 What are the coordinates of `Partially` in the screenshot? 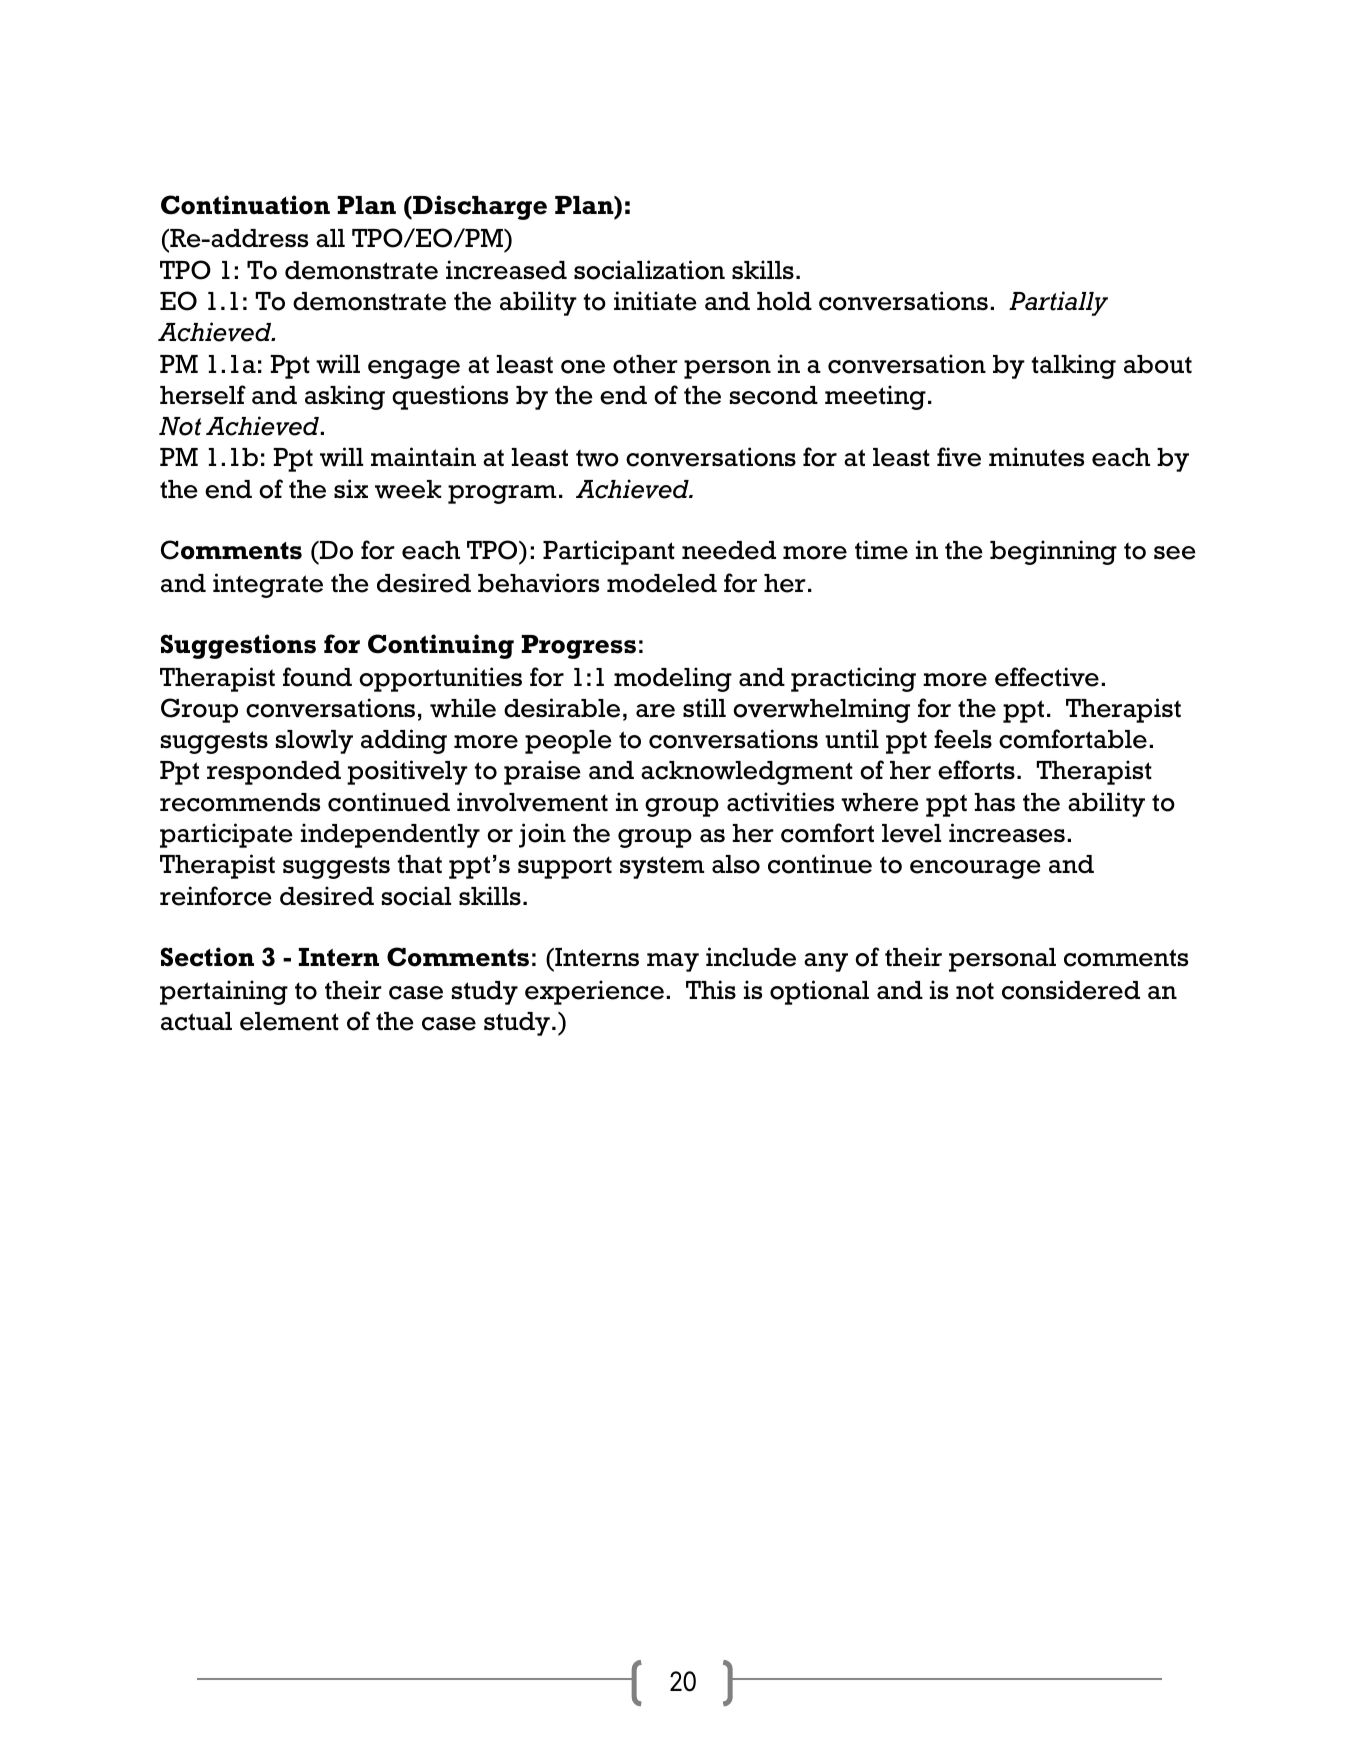 It's located at (1058, 303).
